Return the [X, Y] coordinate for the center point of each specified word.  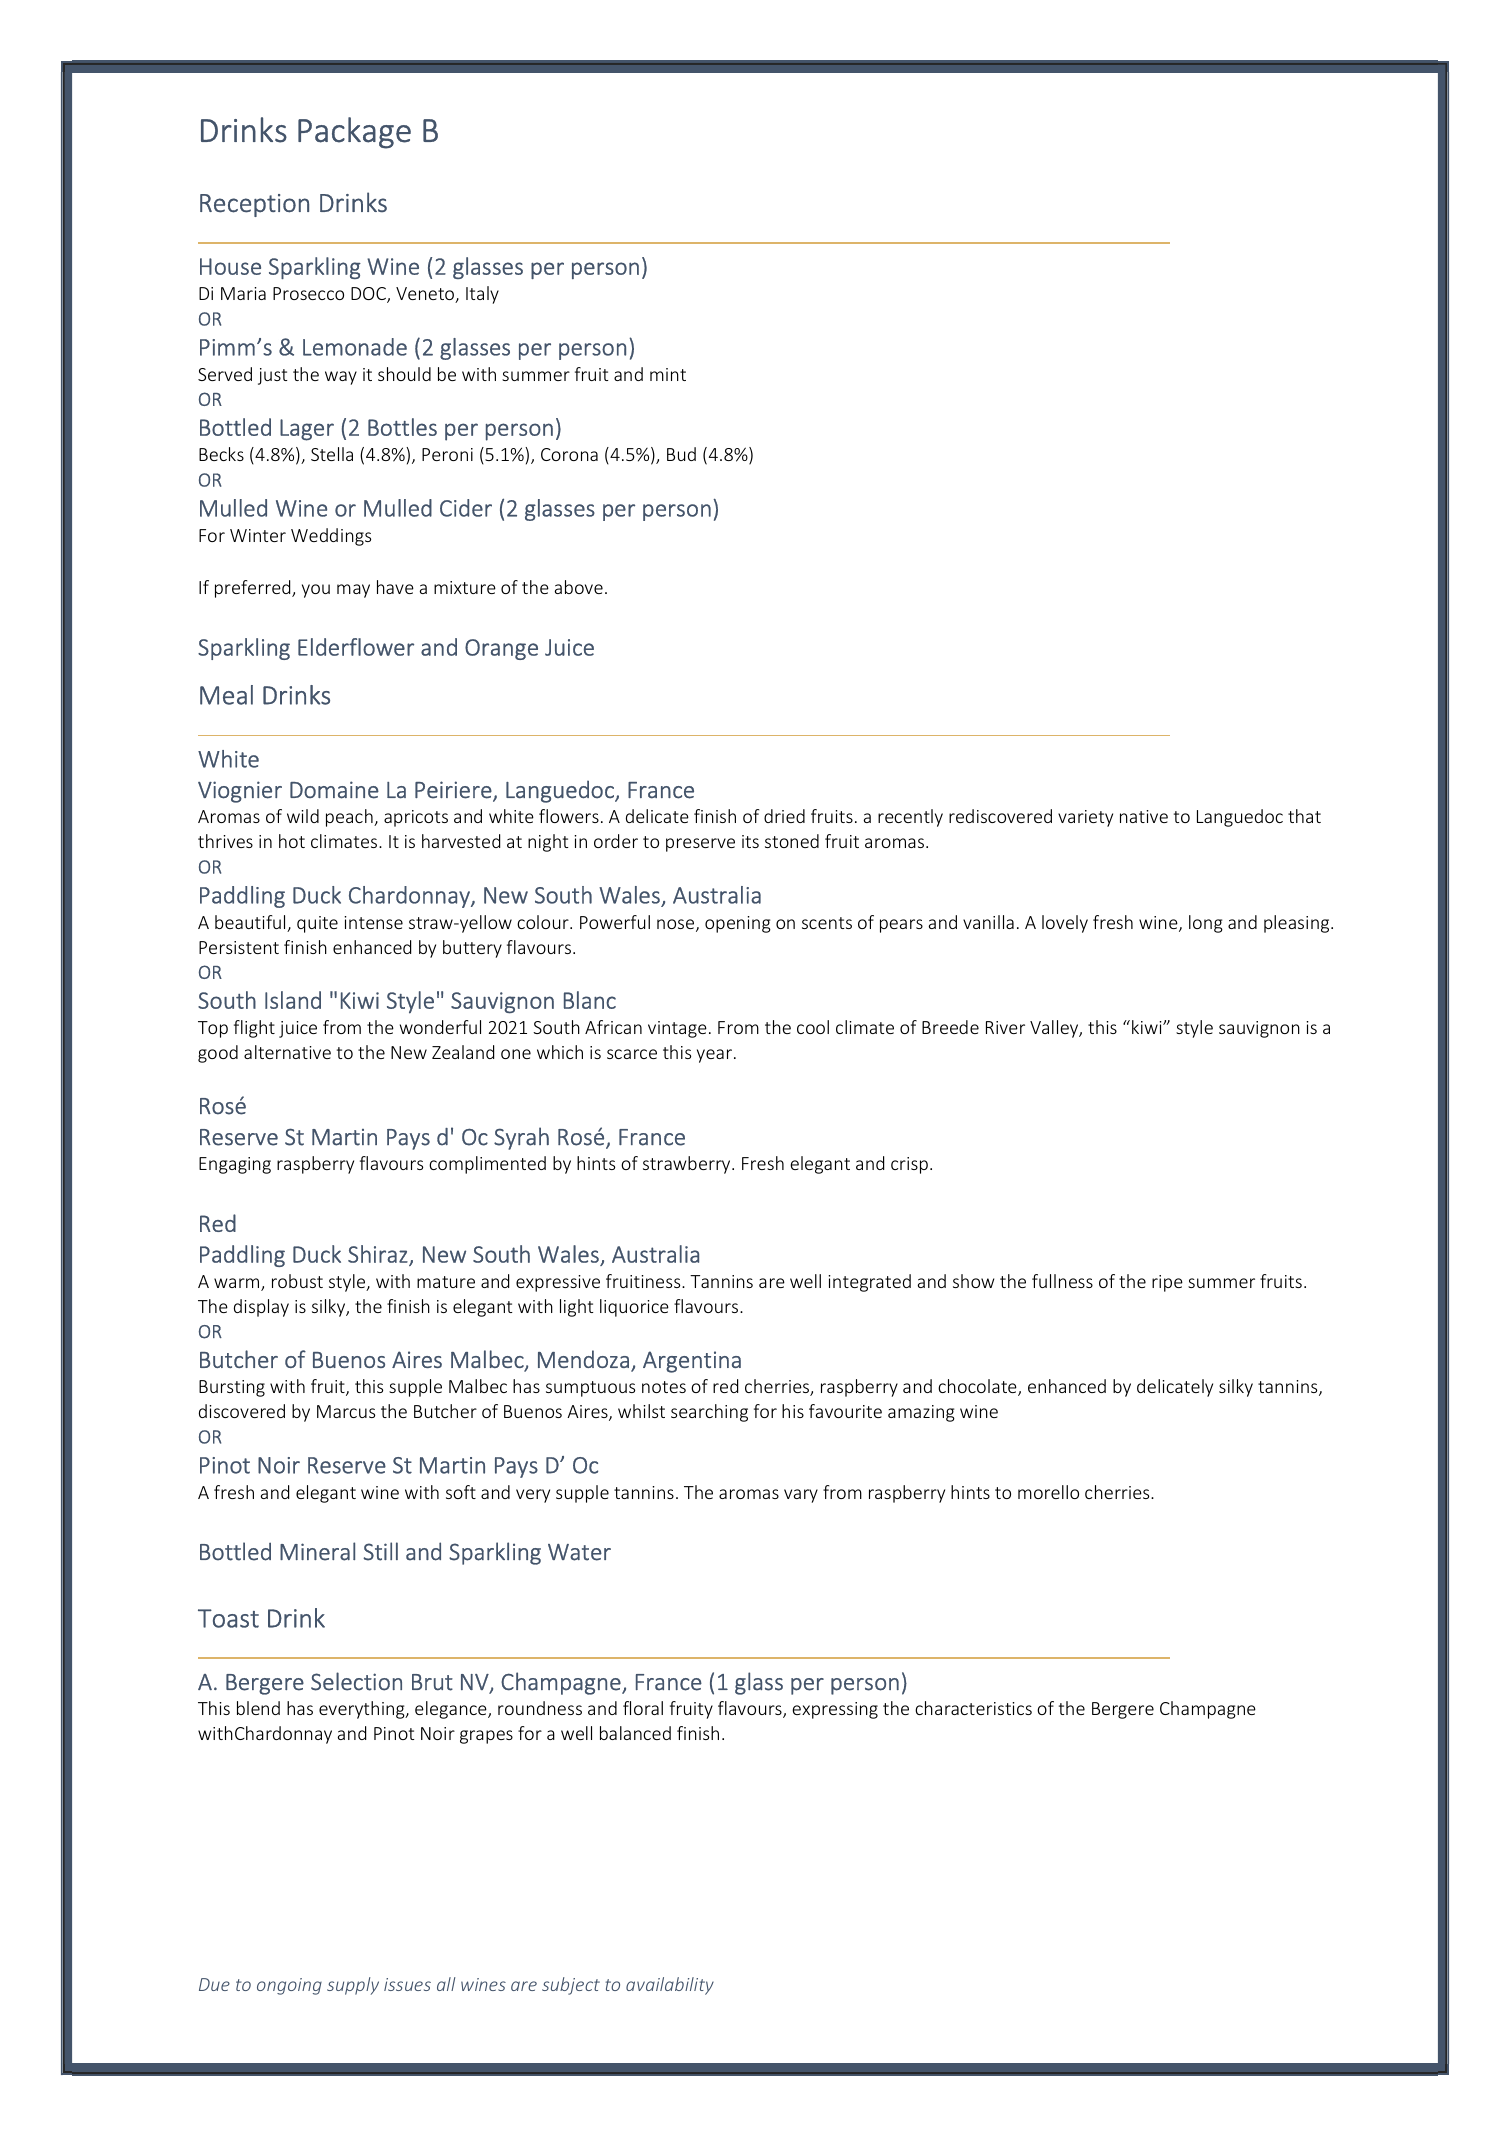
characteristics [973, 1708]
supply [353, 1986]
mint [668, 374]
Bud [681, 454]
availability [670, 1986]
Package [354, 133]
